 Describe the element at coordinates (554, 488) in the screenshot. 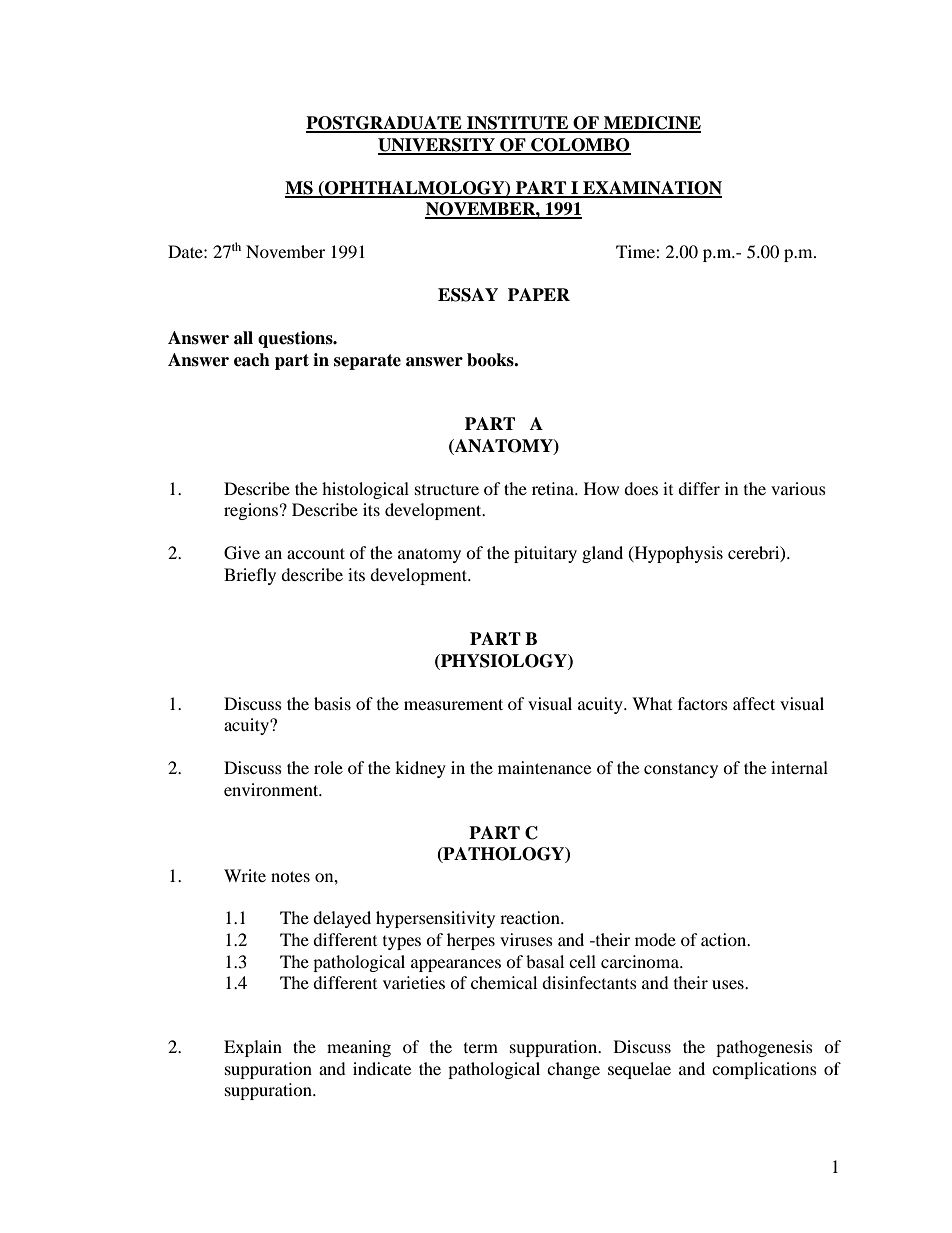

I see `retina` at that location.
